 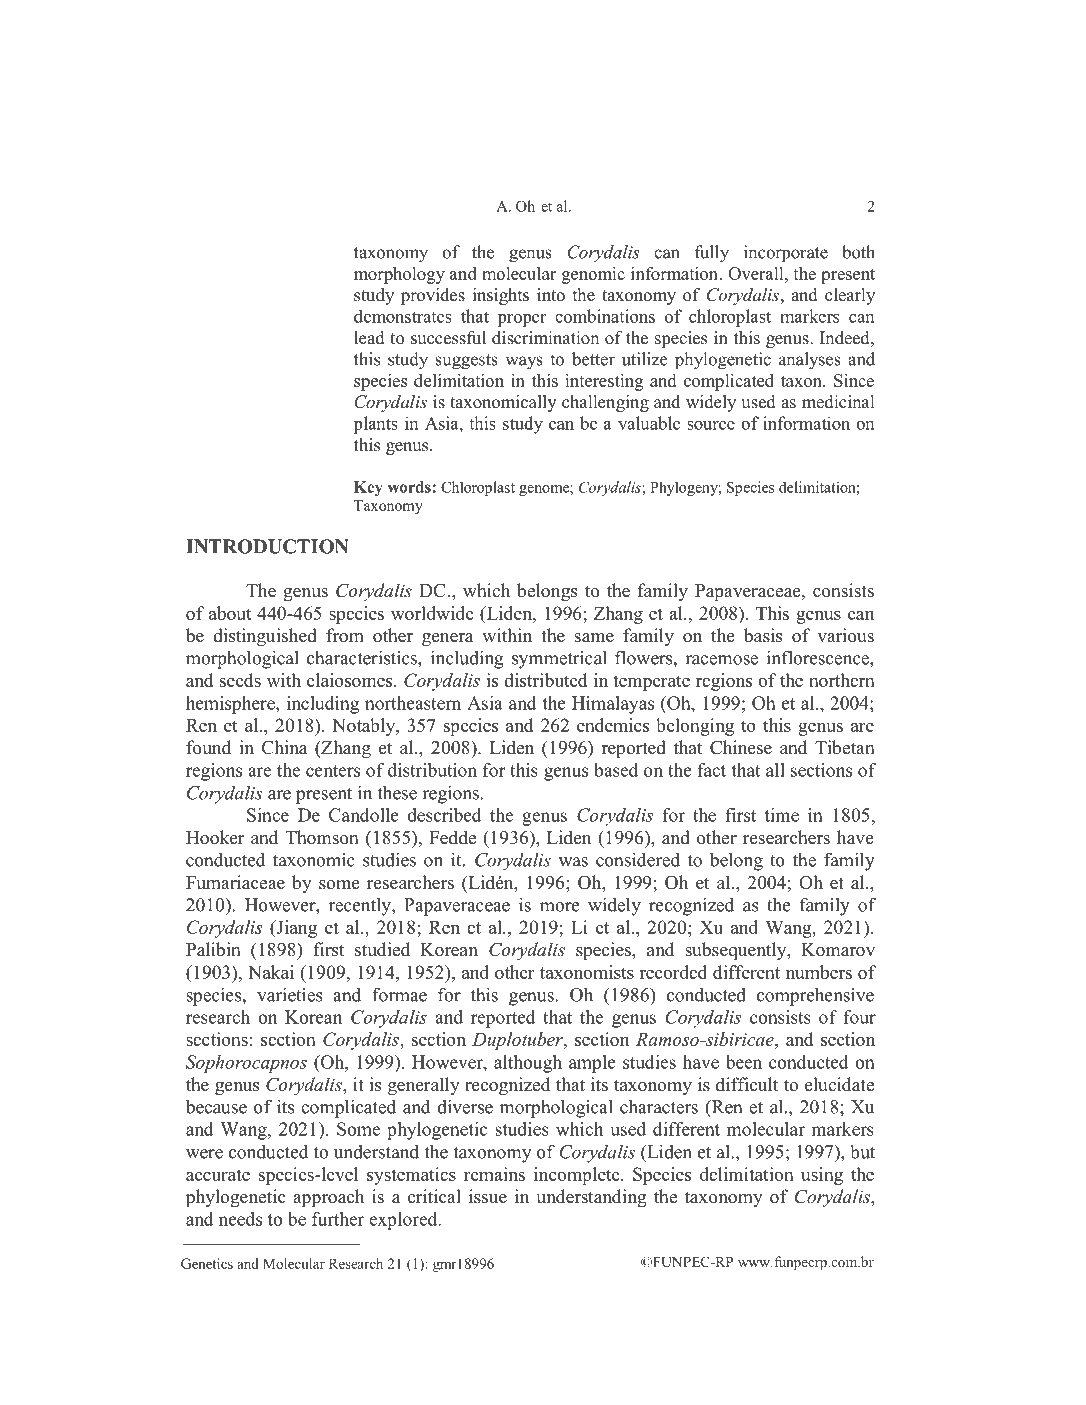 I want to click on issue, so click(x=488, y=1196).
